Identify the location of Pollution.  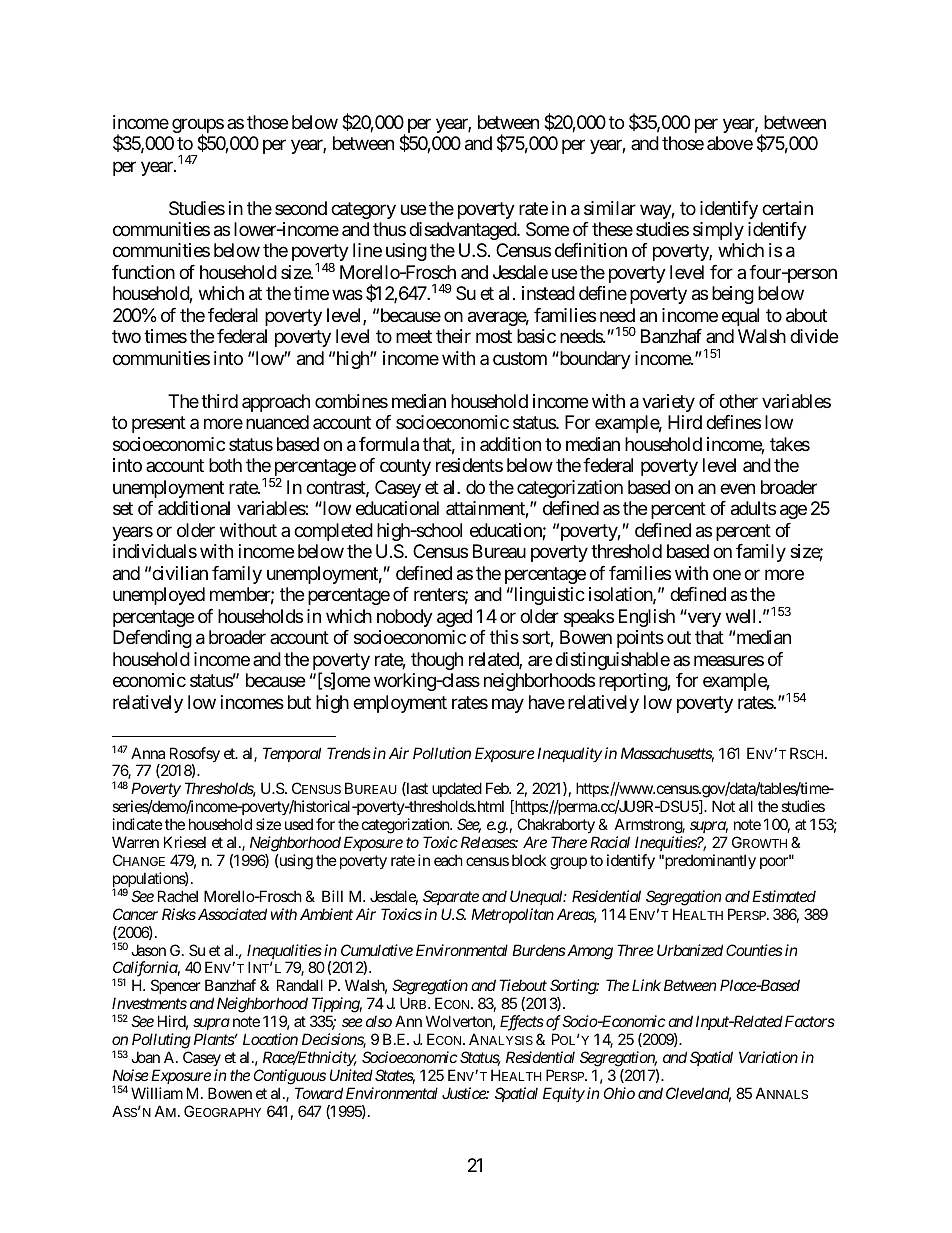
(442, 753).
